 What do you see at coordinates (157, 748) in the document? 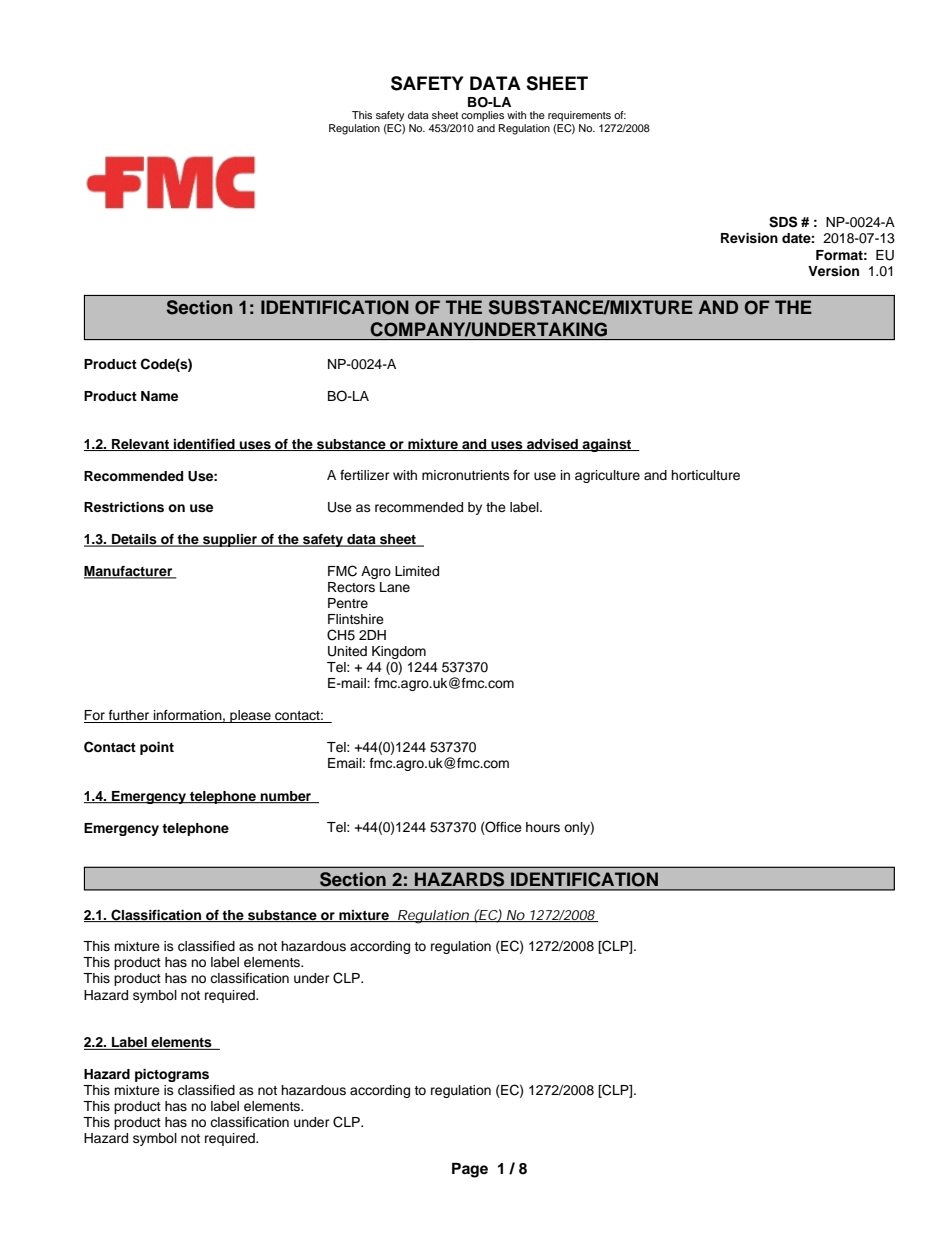
I see `point` at bounding box center [157, 748].
